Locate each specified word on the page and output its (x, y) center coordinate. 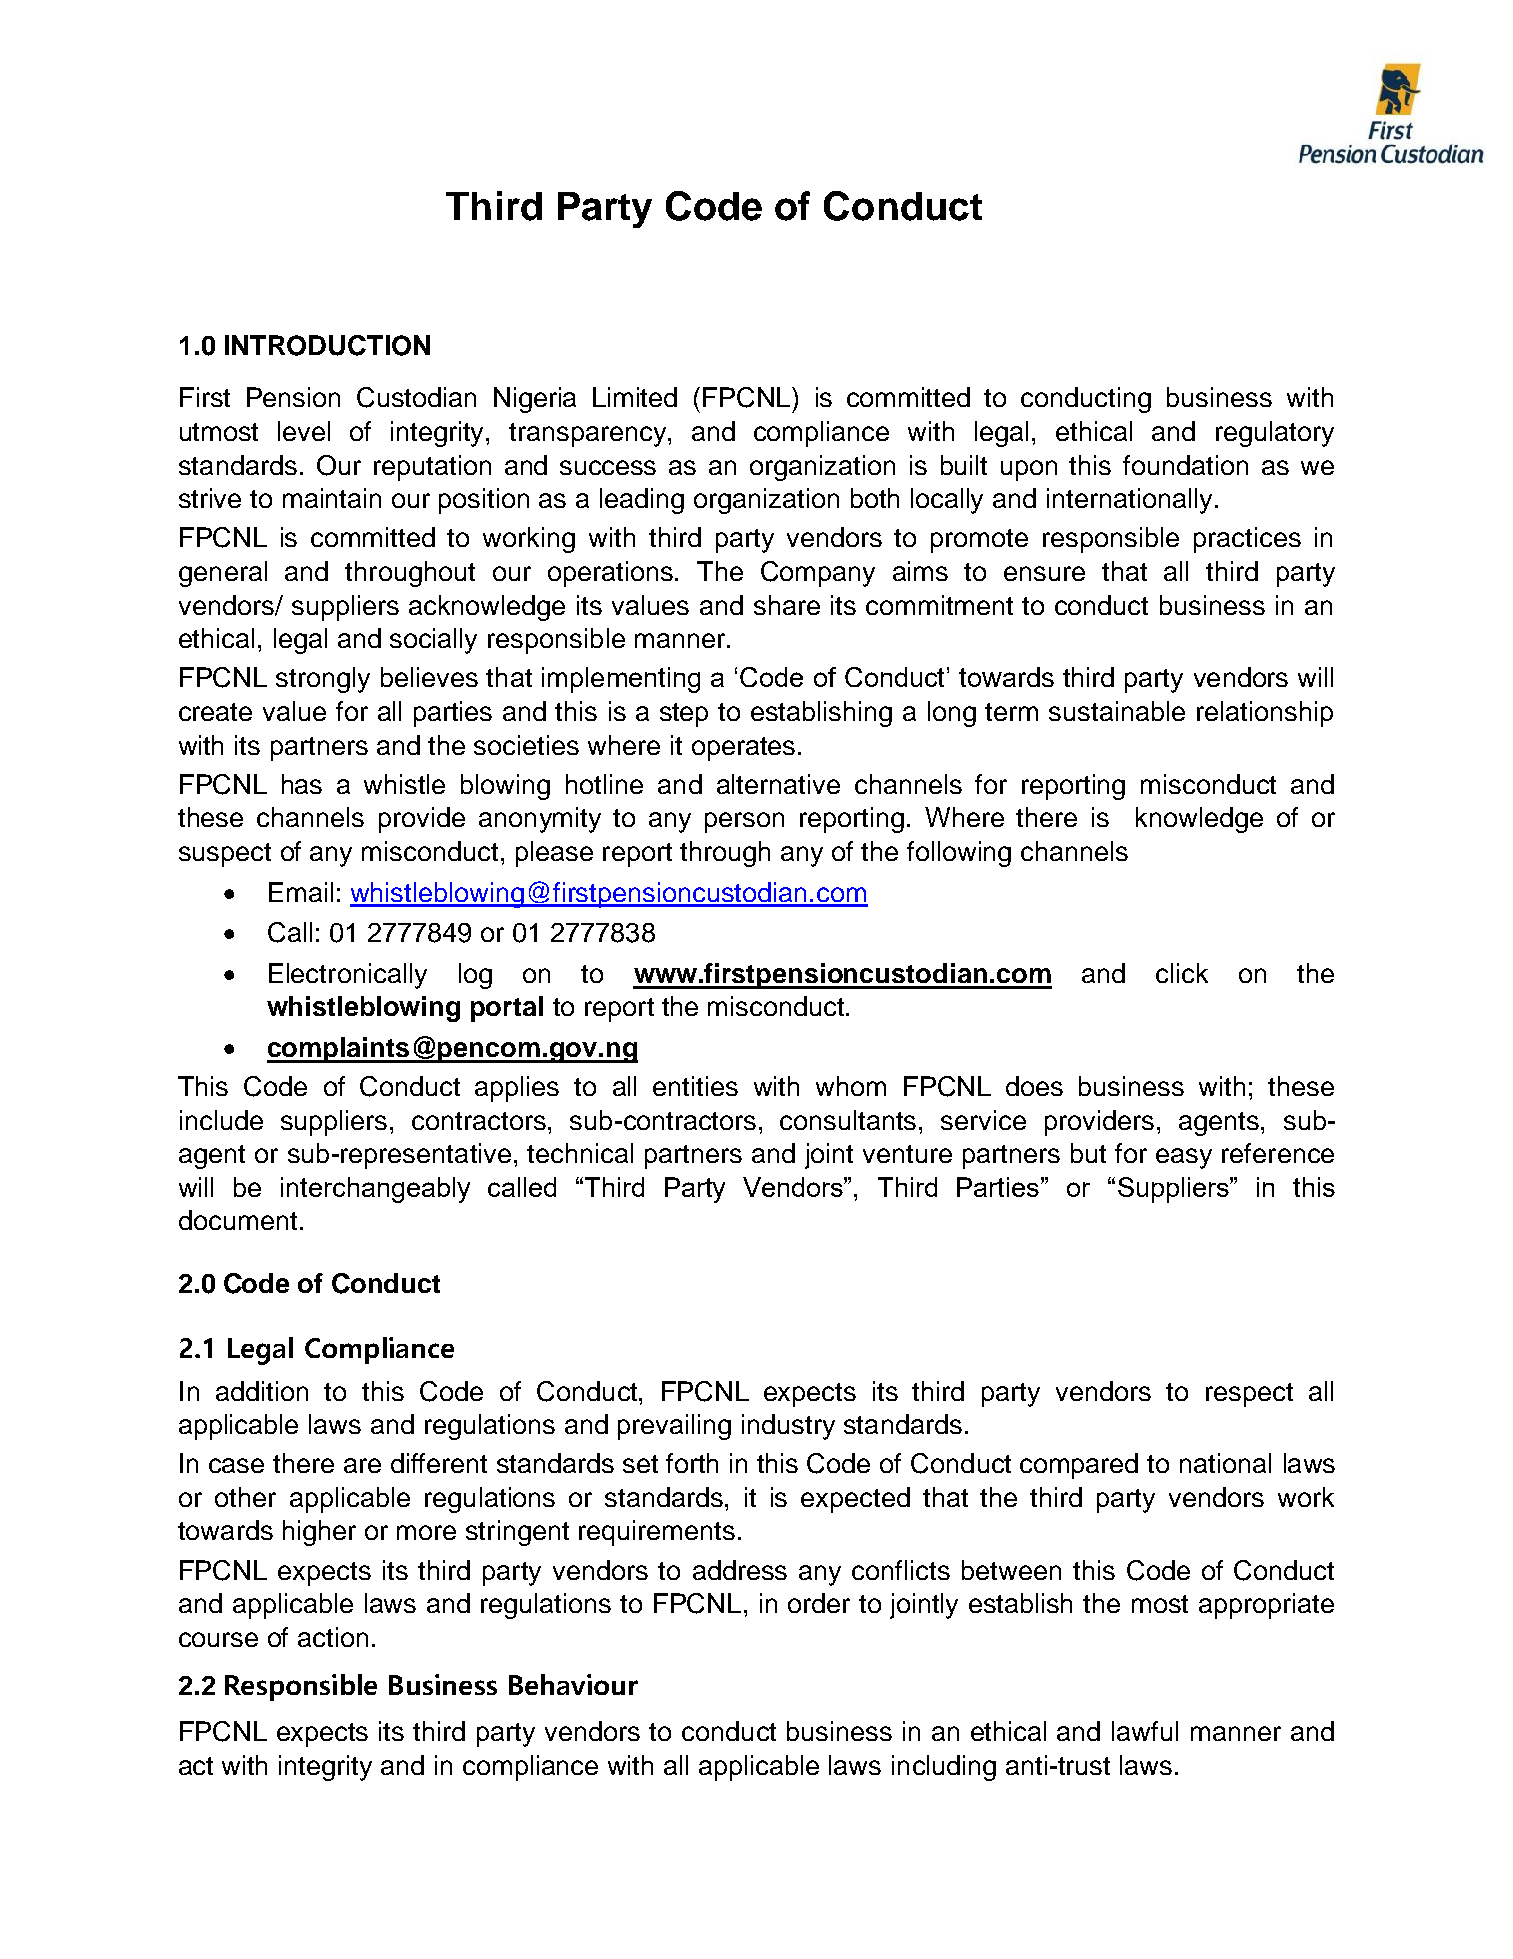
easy (1184, 1158)
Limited (635, 397)
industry (788, 1427)
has (302, 784)
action (333, 1637)
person (744, 822)
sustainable (1117, 711)
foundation (1185, 465)
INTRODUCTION (327, 345)
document (238, 1220)
